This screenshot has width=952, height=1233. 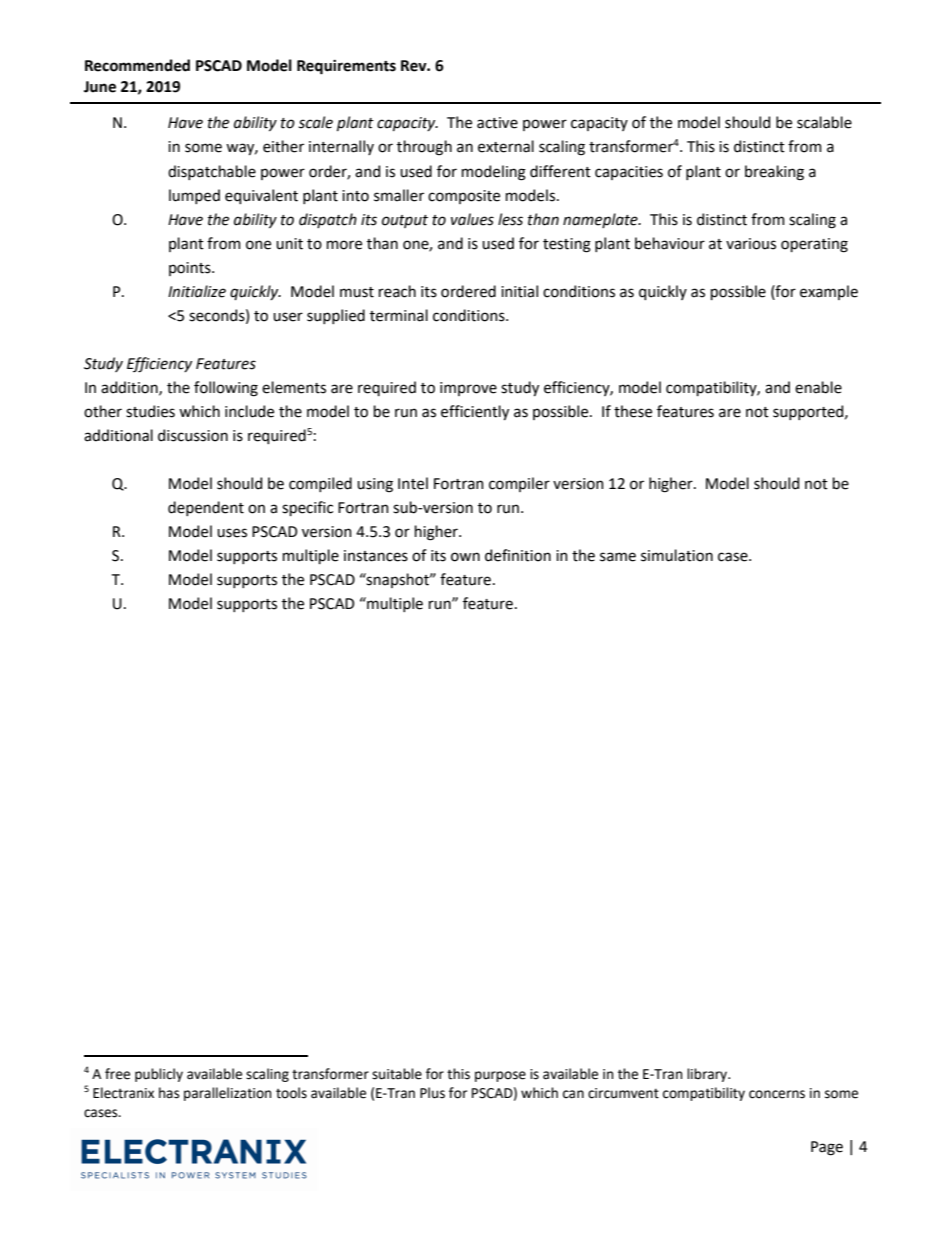 What do you see at coordinates (169, 1093) in the screenshot?
I see `has` at bounding box center [169, 1093].
